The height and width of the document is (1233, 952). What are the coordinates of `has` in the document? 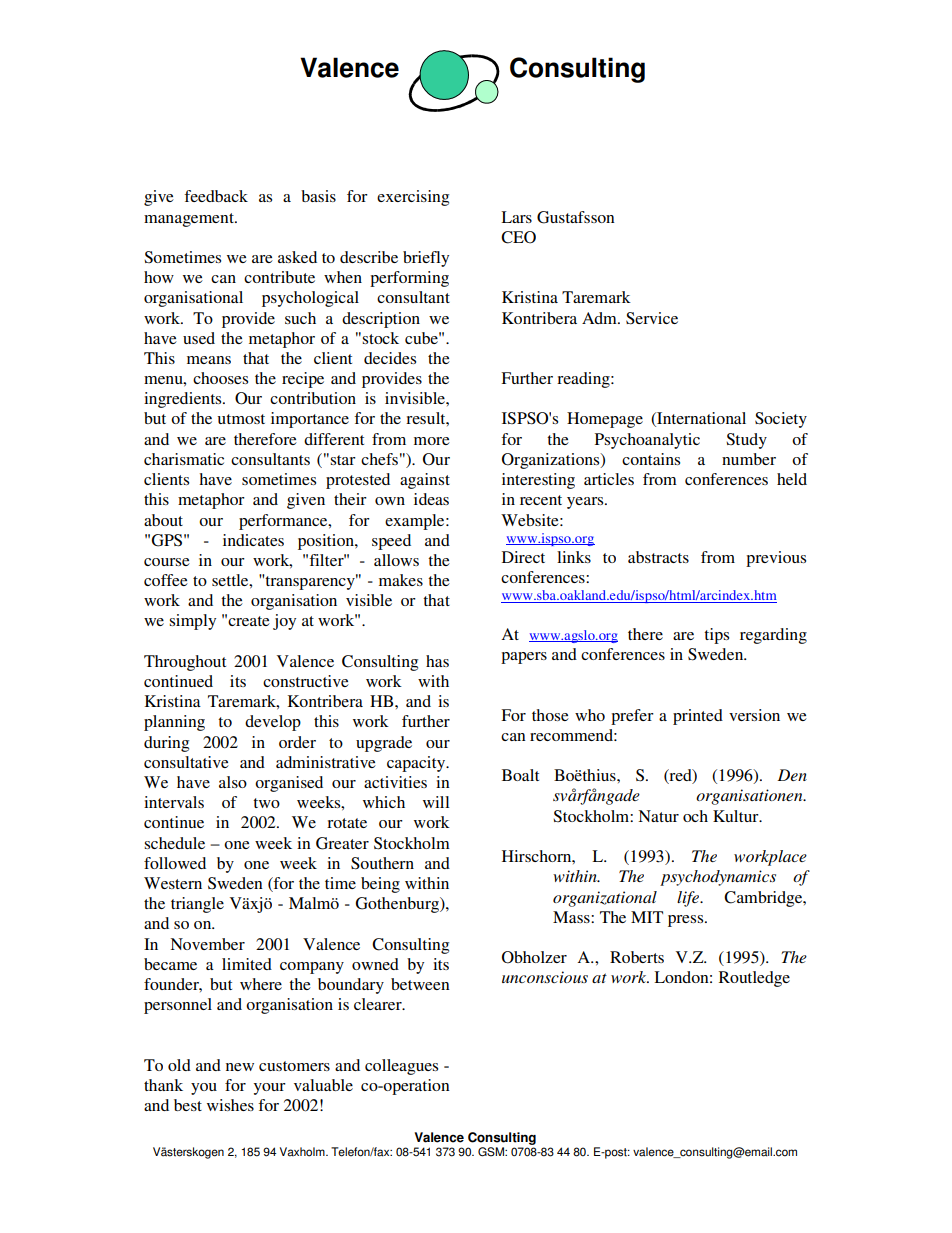 It's located at (437, 661).
